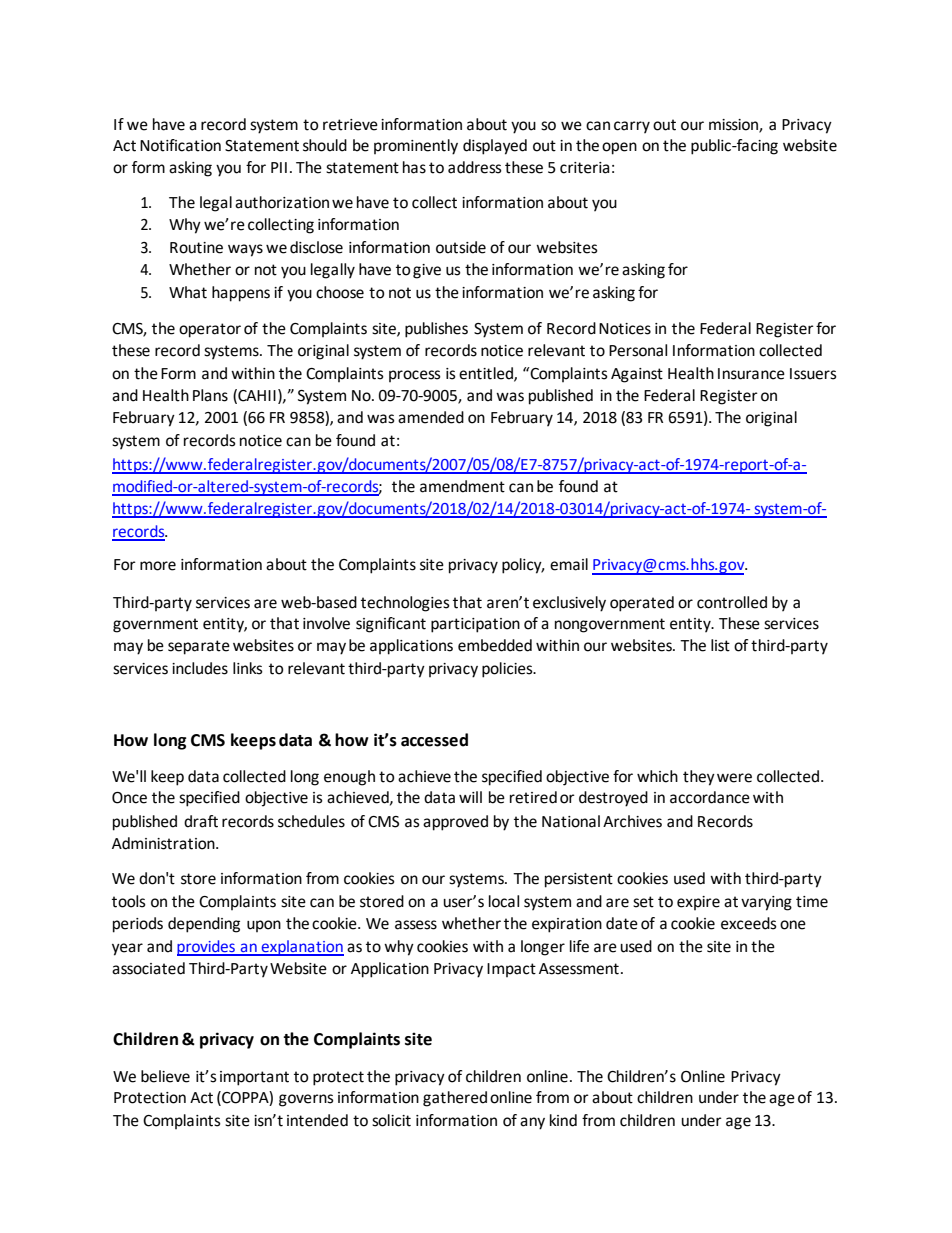 Image resolution: width=952 pixels, height=1233 pixels. I want to click on list, so click(720, 645).
